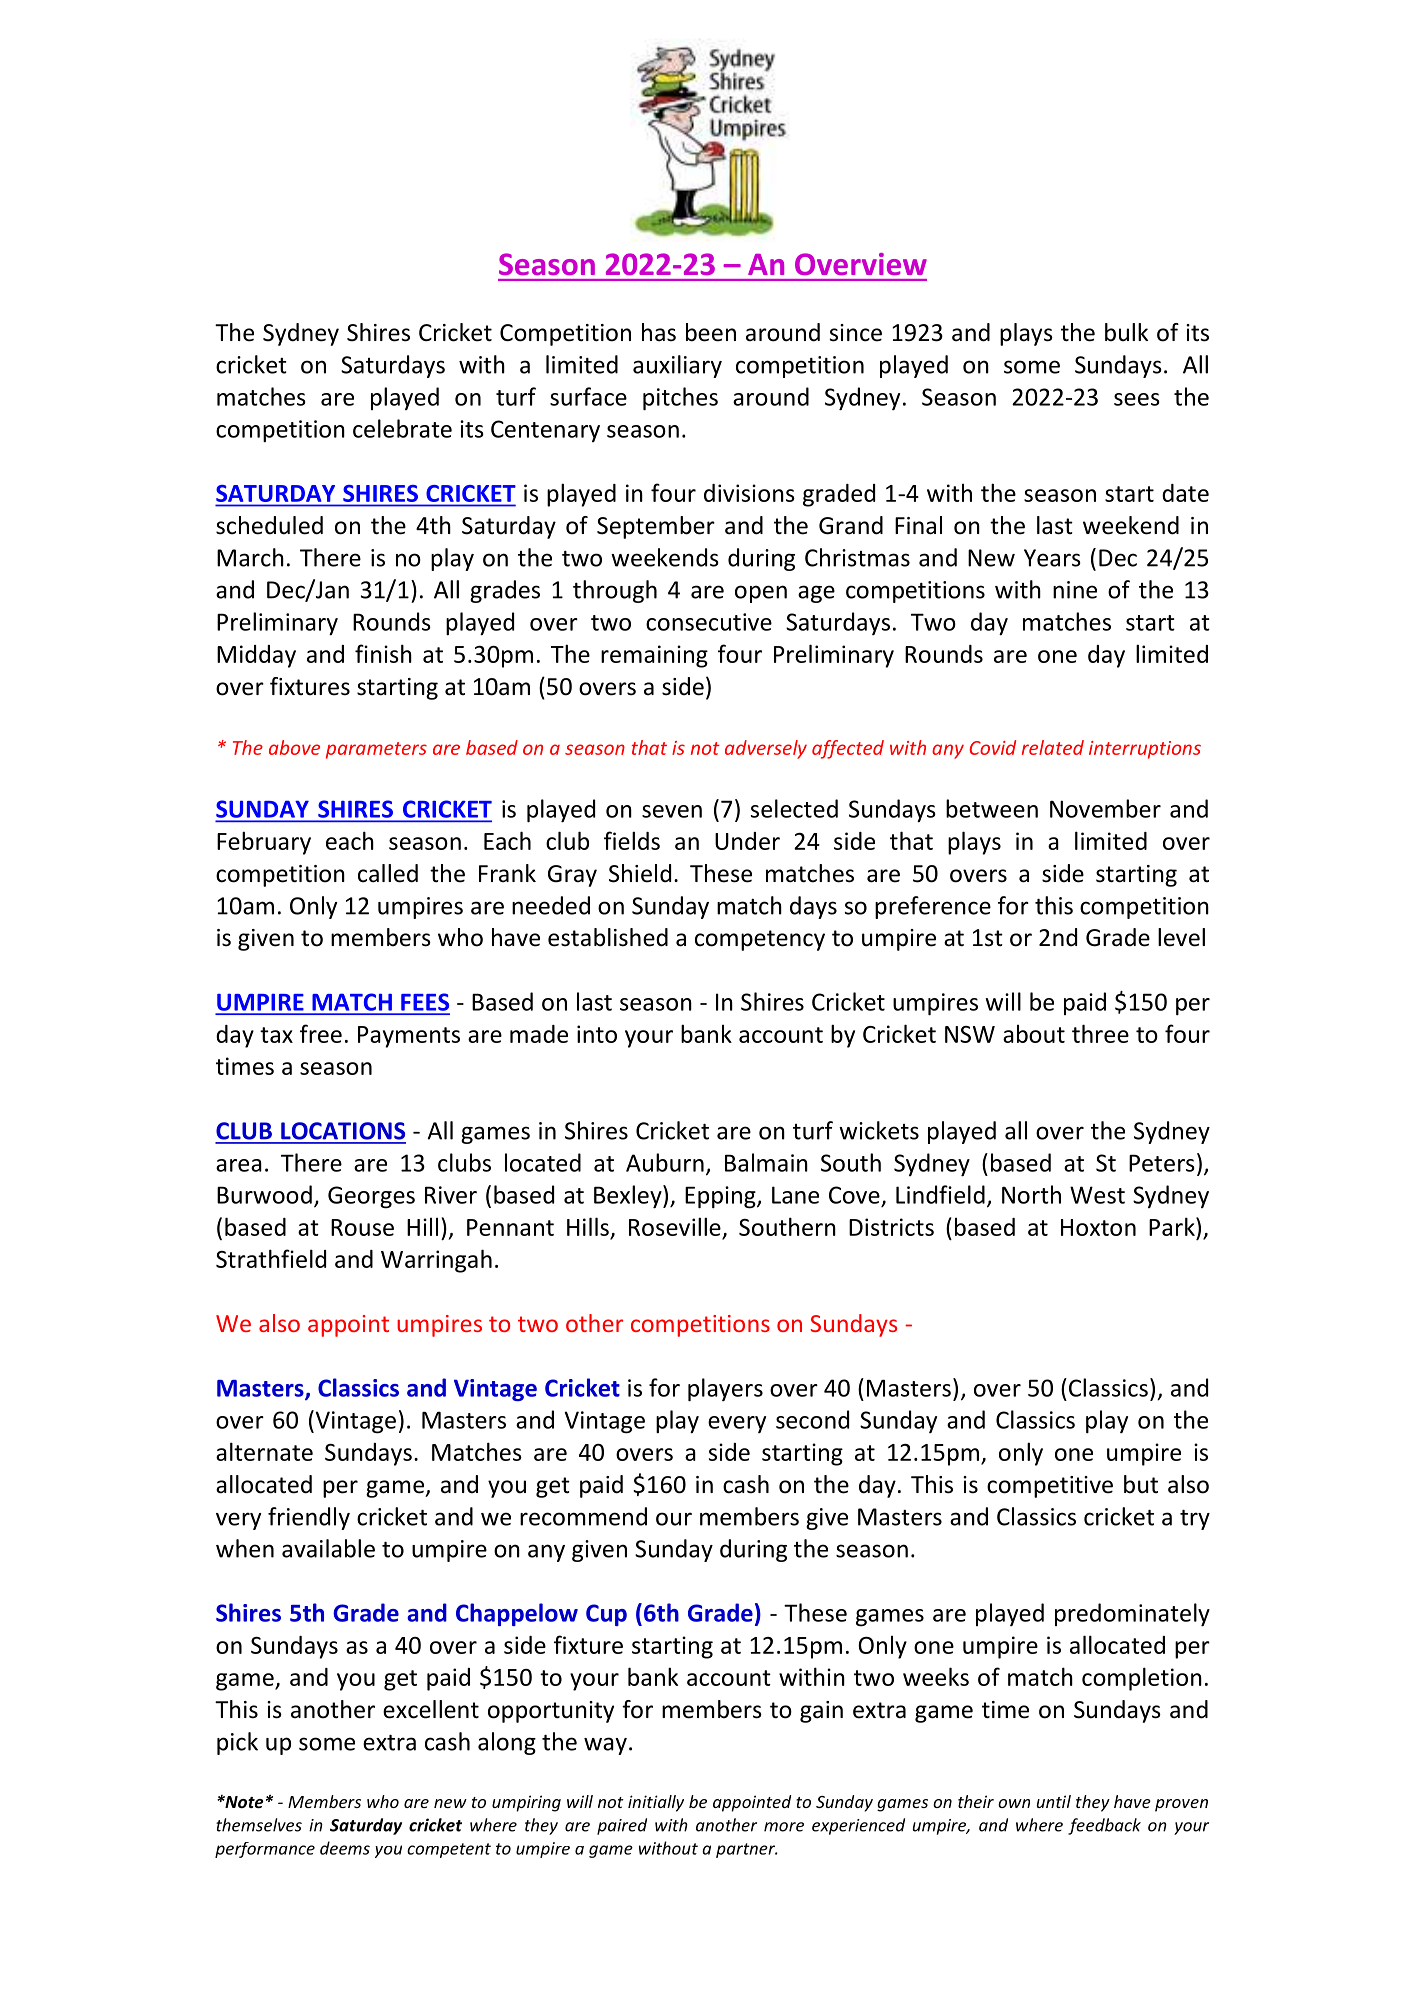  I want to click on auxiliary, so click(677, 366).
